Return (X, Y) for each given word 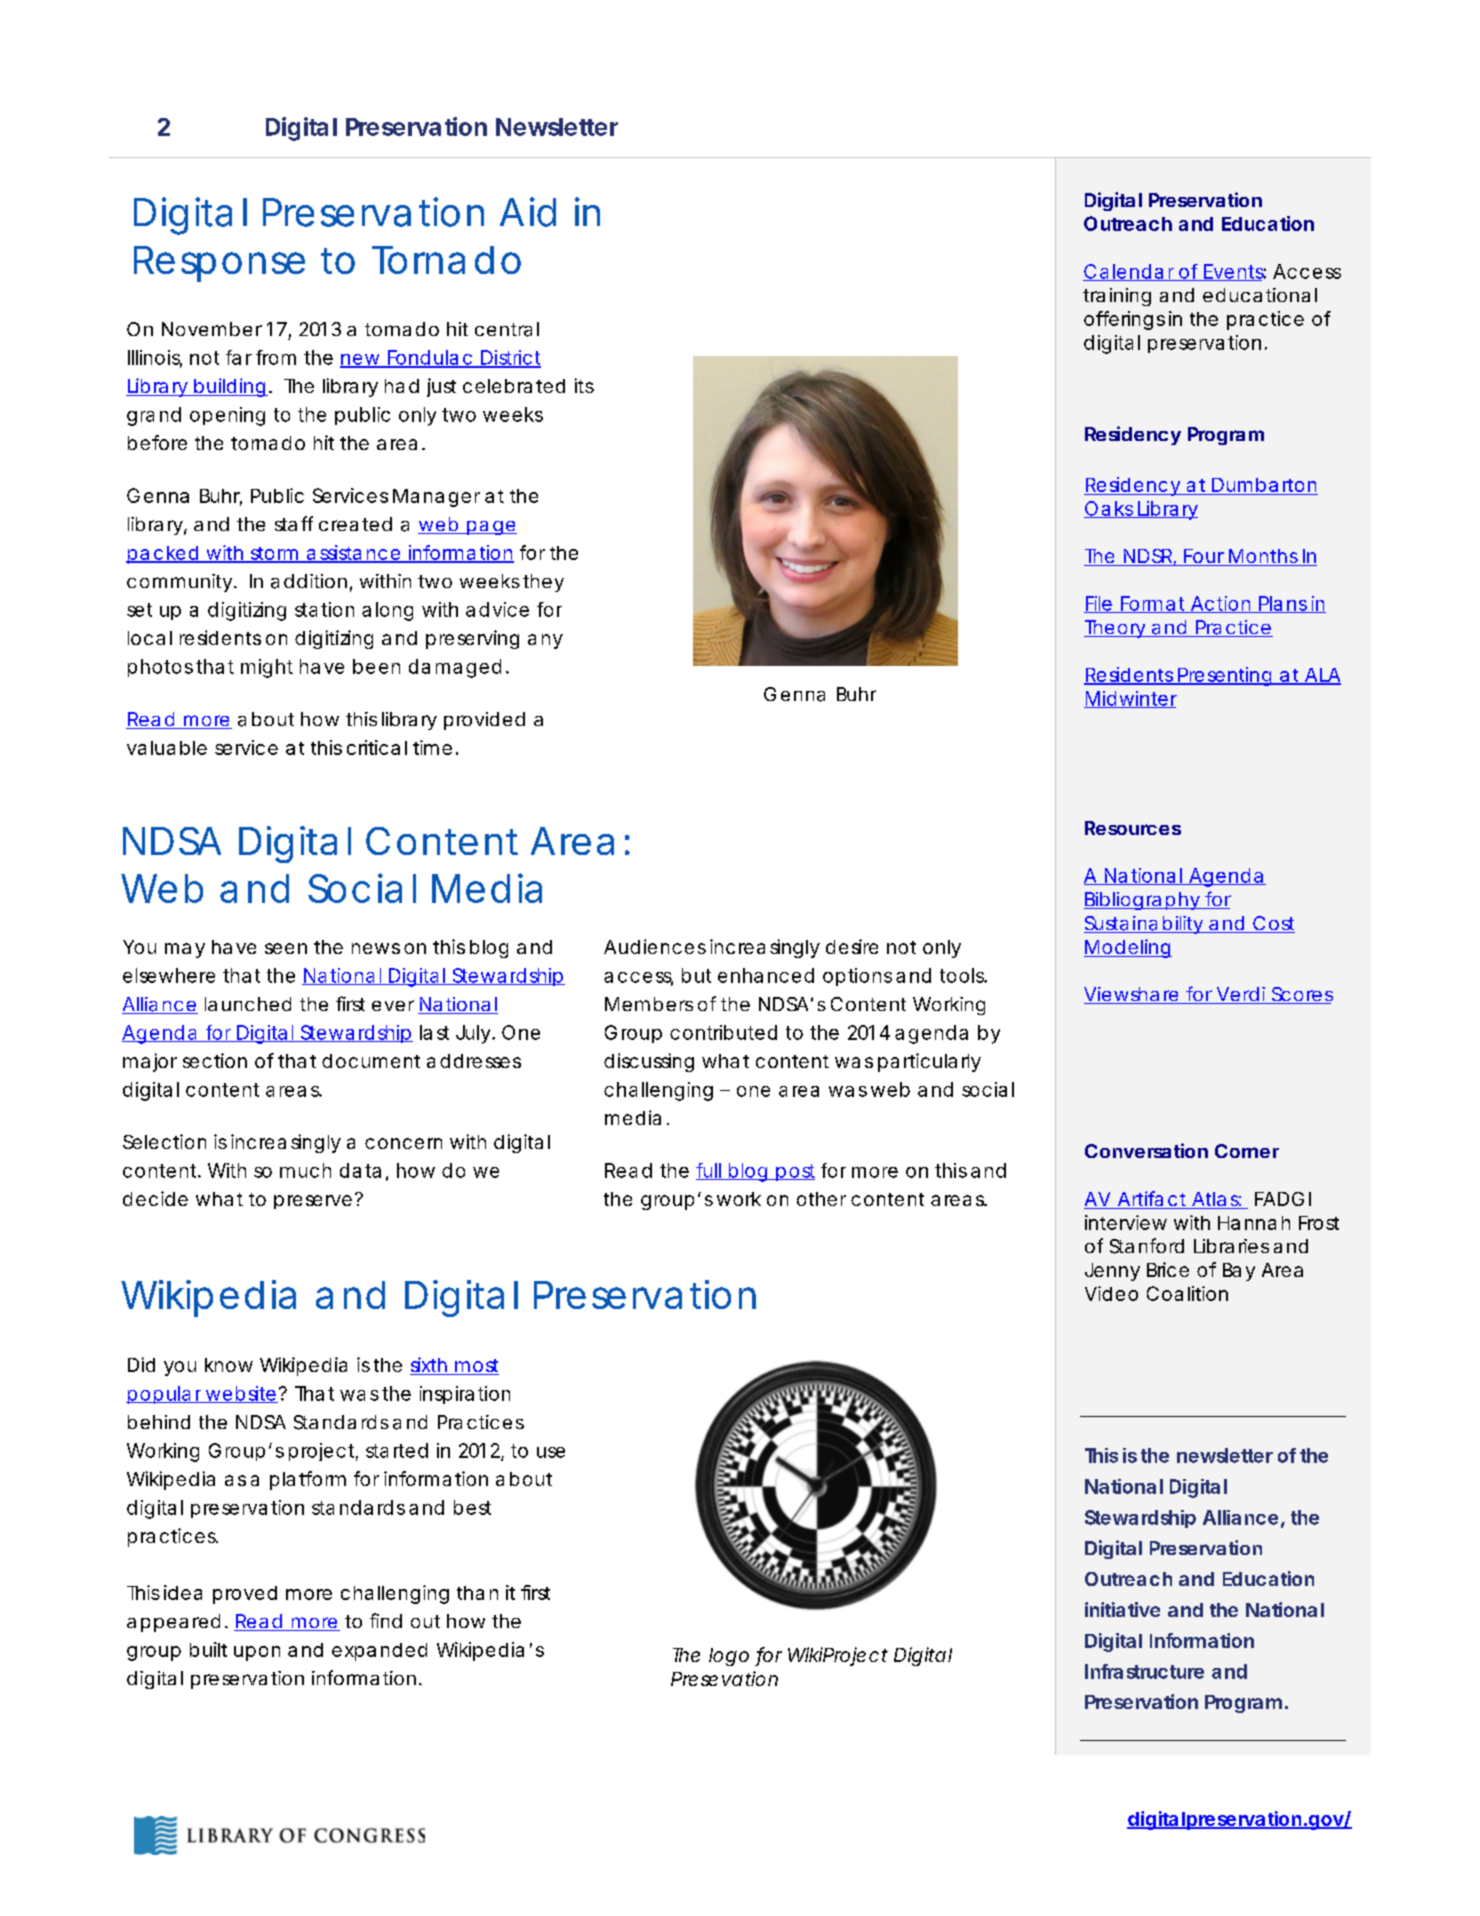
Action (1220, 604)
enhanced (766, 975)
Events (1234, 272)
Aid (528, 212)
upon (257, 1653)
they (543, 583)
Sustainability (1144, 925)
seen (286, 948)
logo (729, 1657)
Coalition (1187, 1293)
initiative (1122, 1609)
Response (219, 264)
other (821, 1199)
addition (309, 581)
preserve (313, 1202)
